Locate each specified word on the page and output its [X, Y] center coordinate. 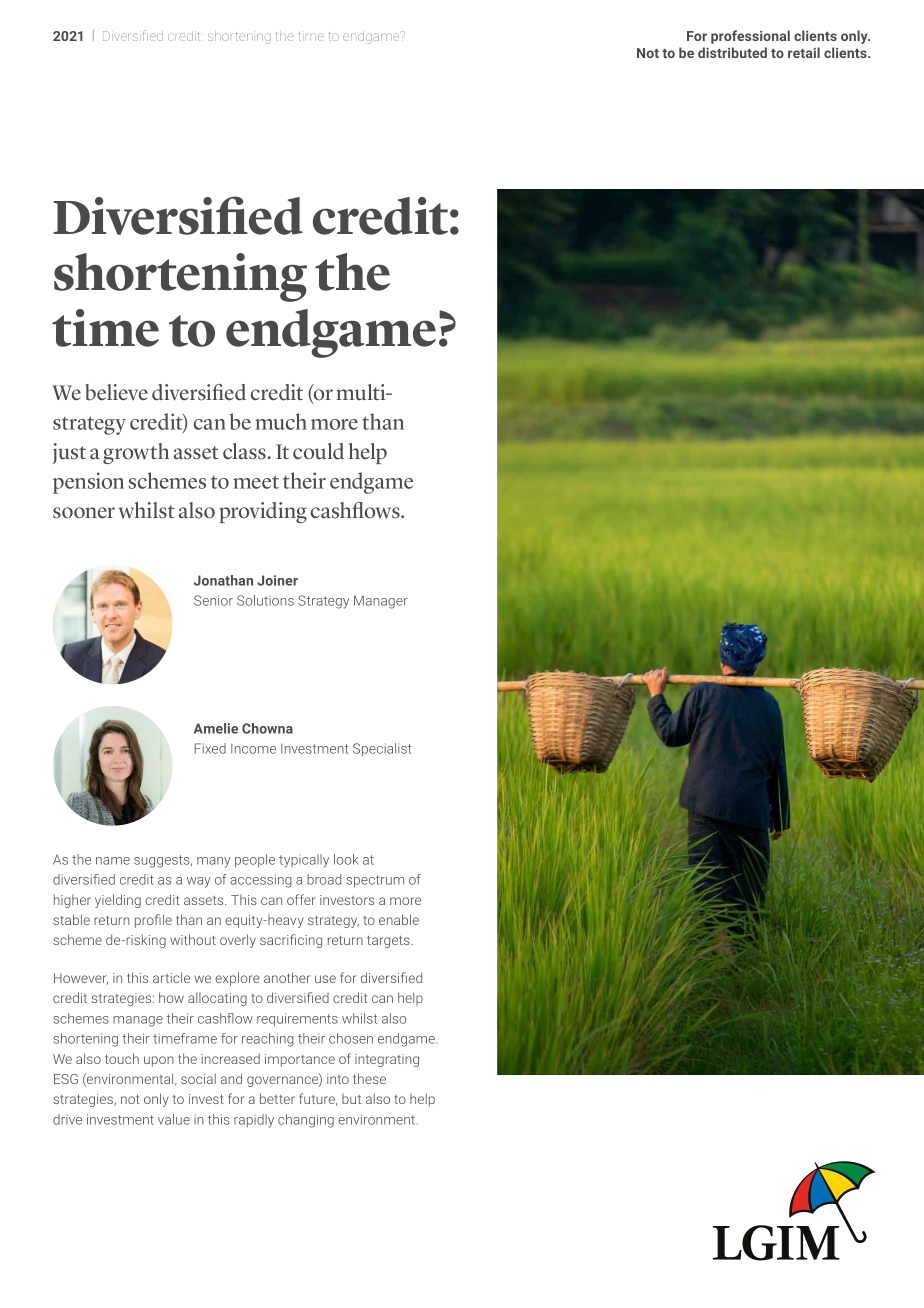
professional [750, 37]
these [369, 1078]
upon [158, 1061]
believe [116, 392]
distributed [732, 52]
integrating [387, 1060]
